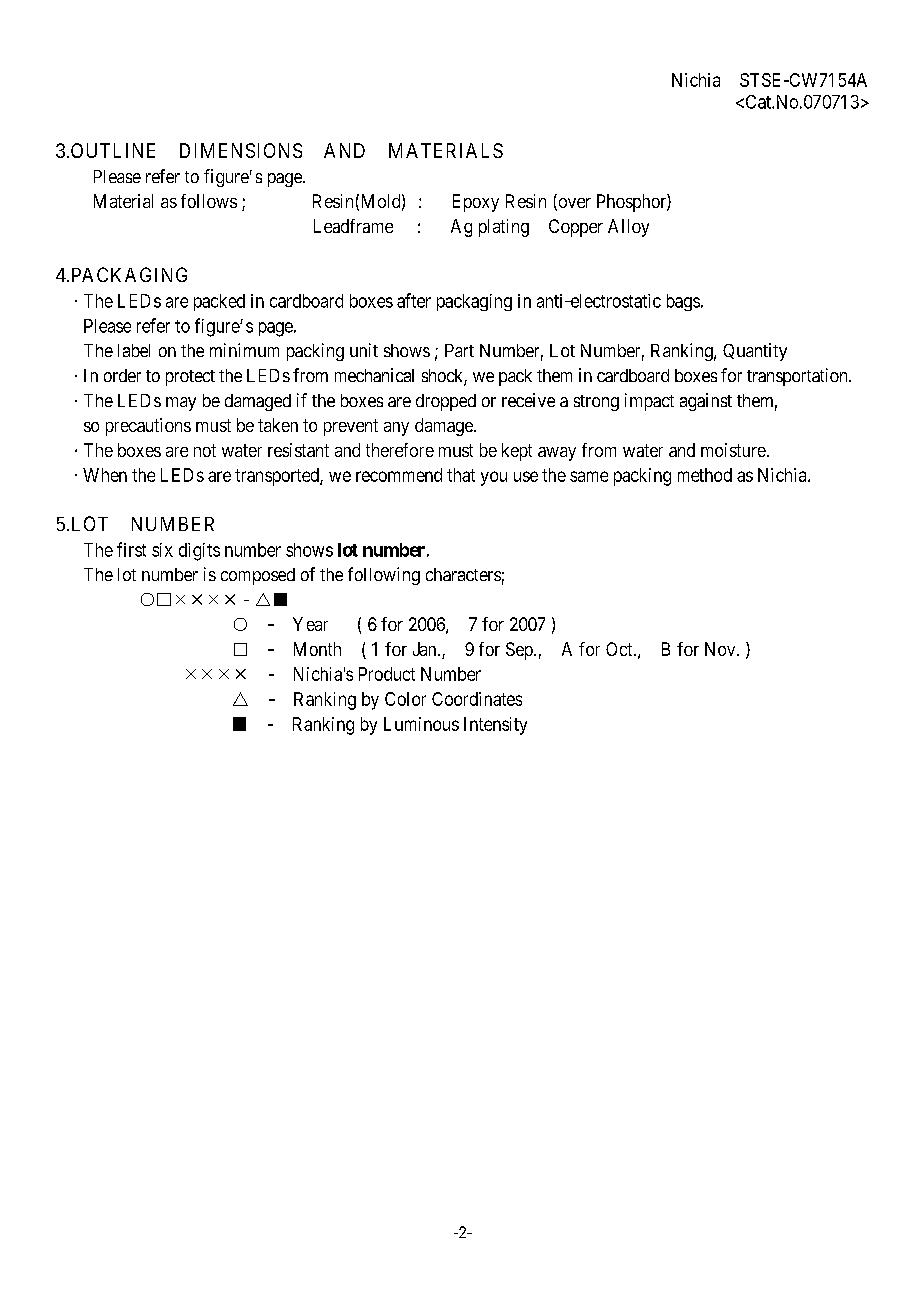 The height and width of the screenshot is (1308, 924). I want to click on over, so click(573, 204).
